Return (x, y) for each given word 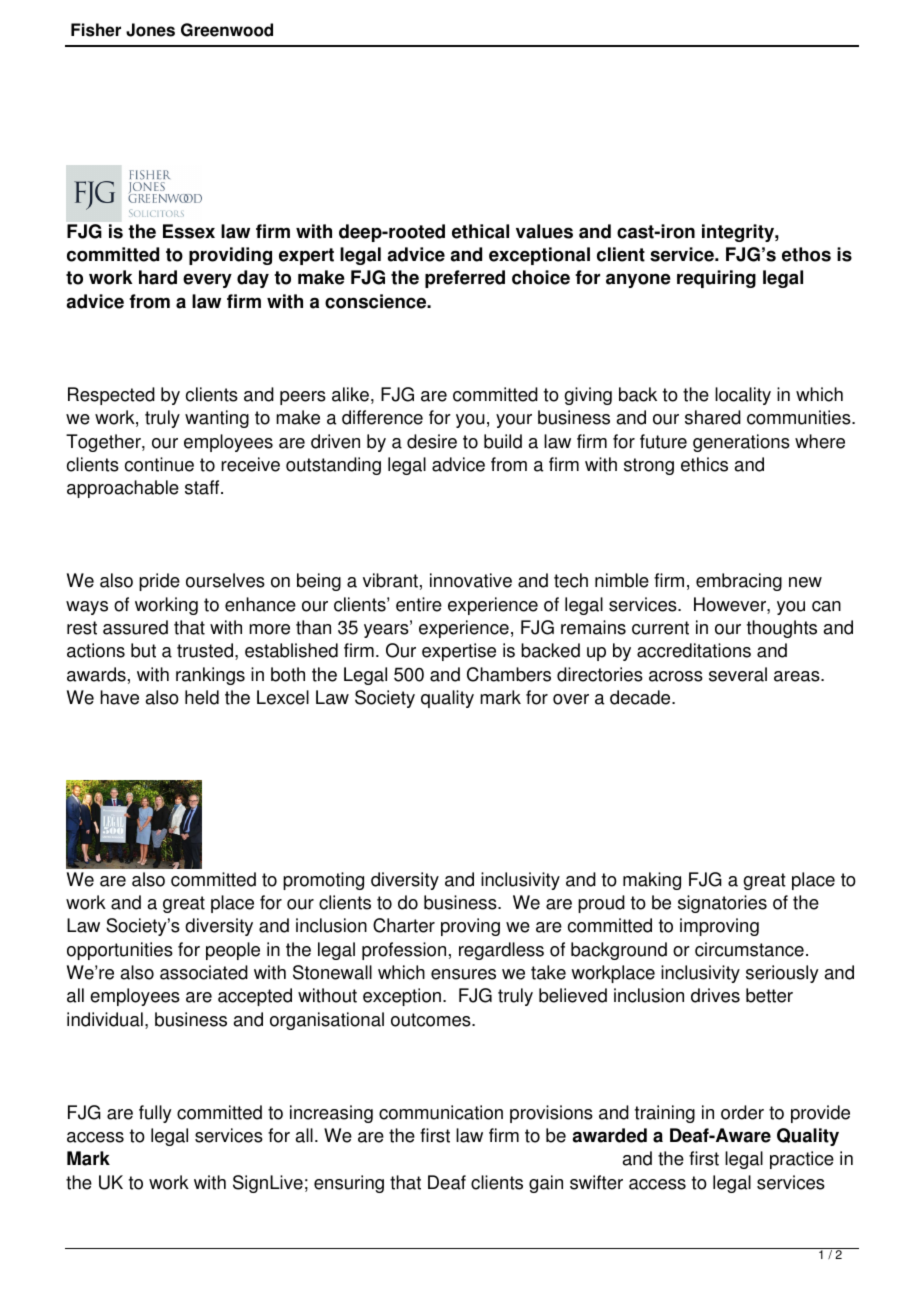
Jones (150, 30)
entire (419, 604)
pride (159, 582)
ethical (480, 231)
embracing (739, 582)
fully (155, 1114)
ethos (806, 254)
